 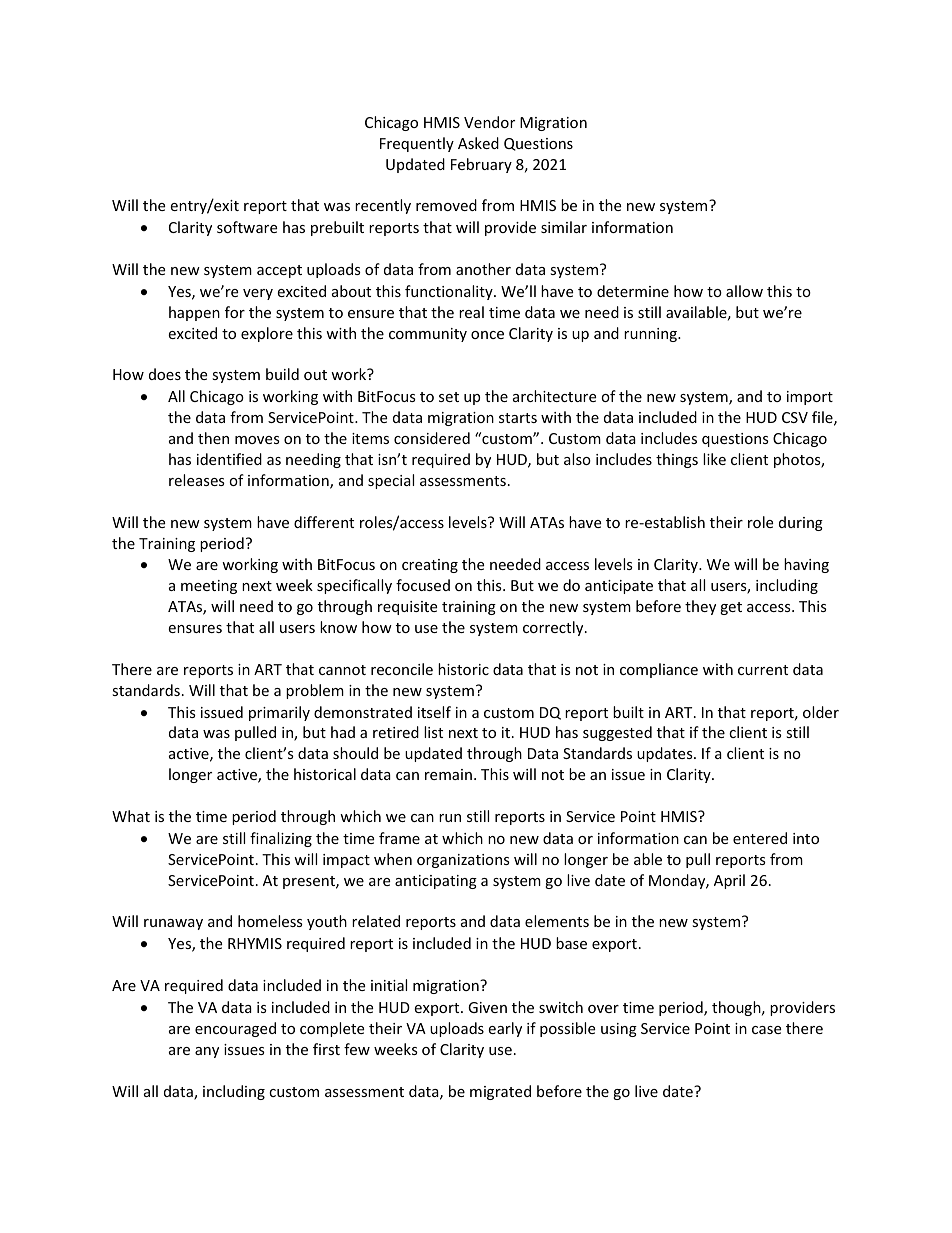 I want to click on finalizing, so click(x=281, y=839).
